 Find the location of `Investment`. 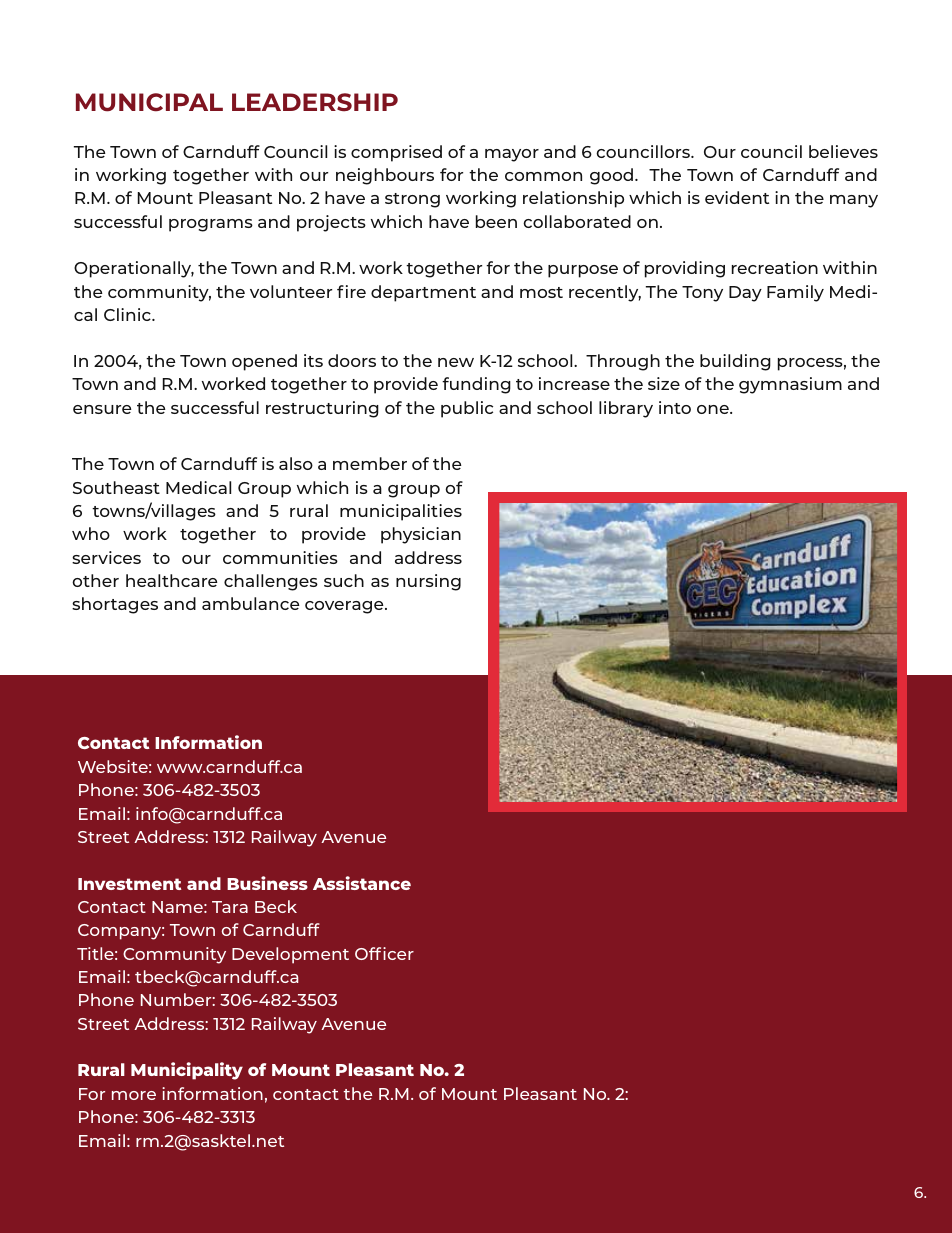

Investment is located at coordinates (129, 884).
